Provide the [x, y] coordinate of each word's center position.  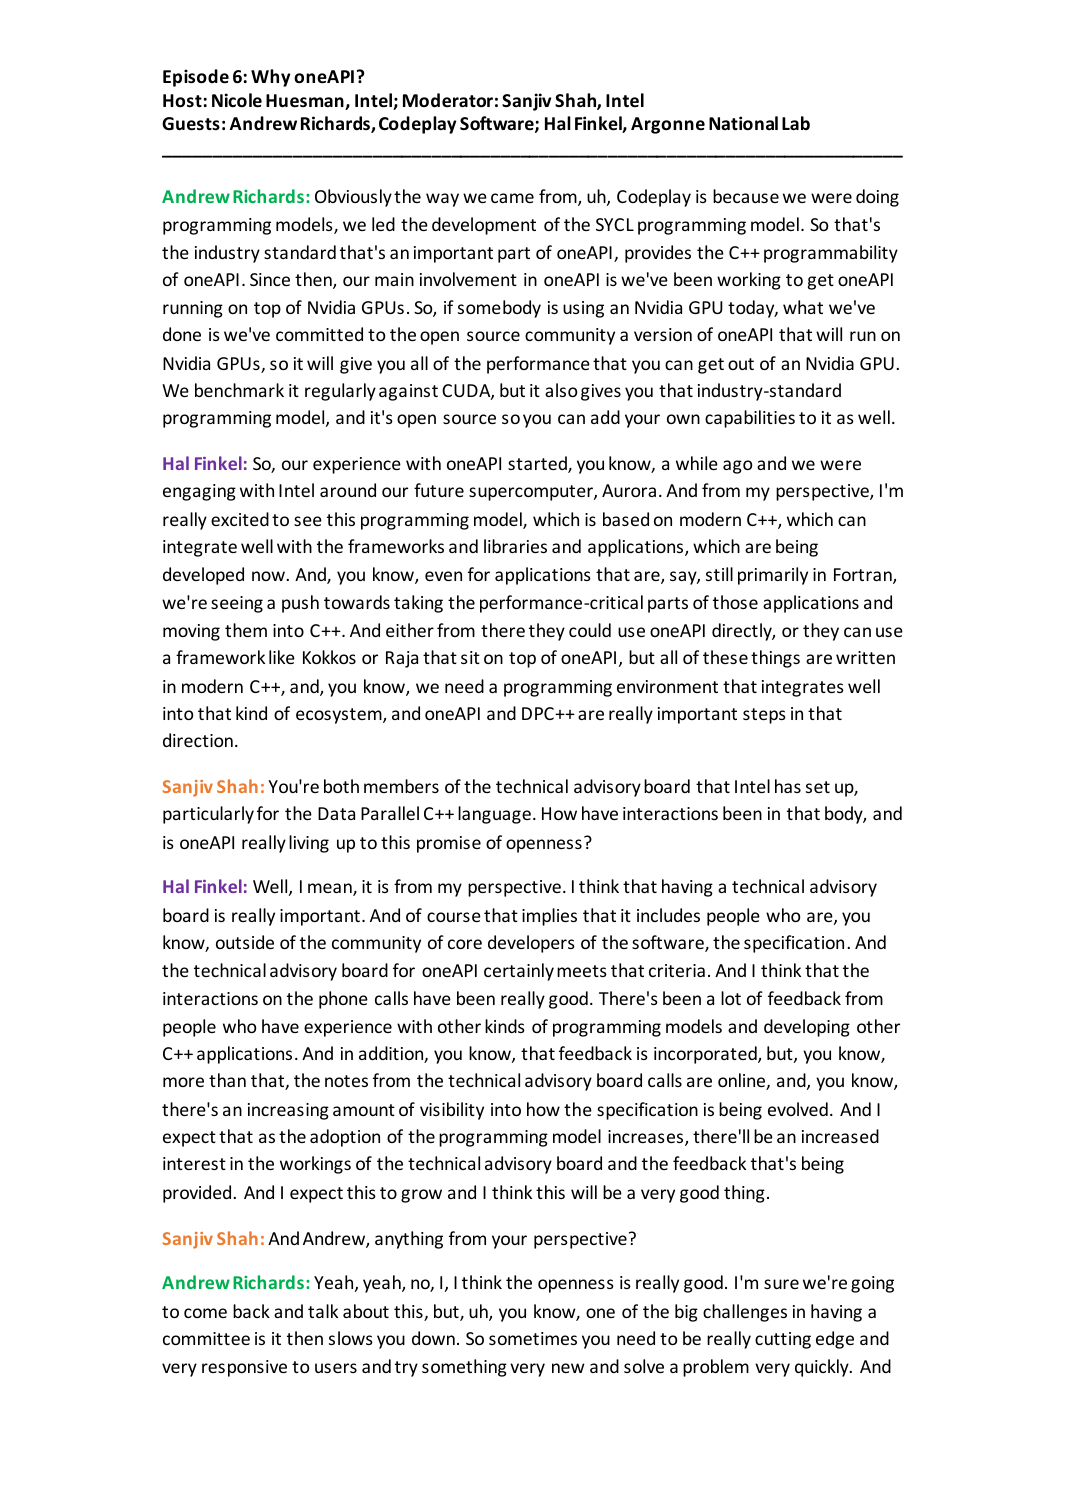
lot [731, 998]
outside [245, 942]
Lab [796, 123]
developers [531, 944]
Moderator [448, 100]
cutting [783, 1340]
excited [240, 519]
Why [270, 78]
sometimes [533, 1338]
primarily [773, 576]
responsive [244, 1368]
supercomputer [532, 493]
